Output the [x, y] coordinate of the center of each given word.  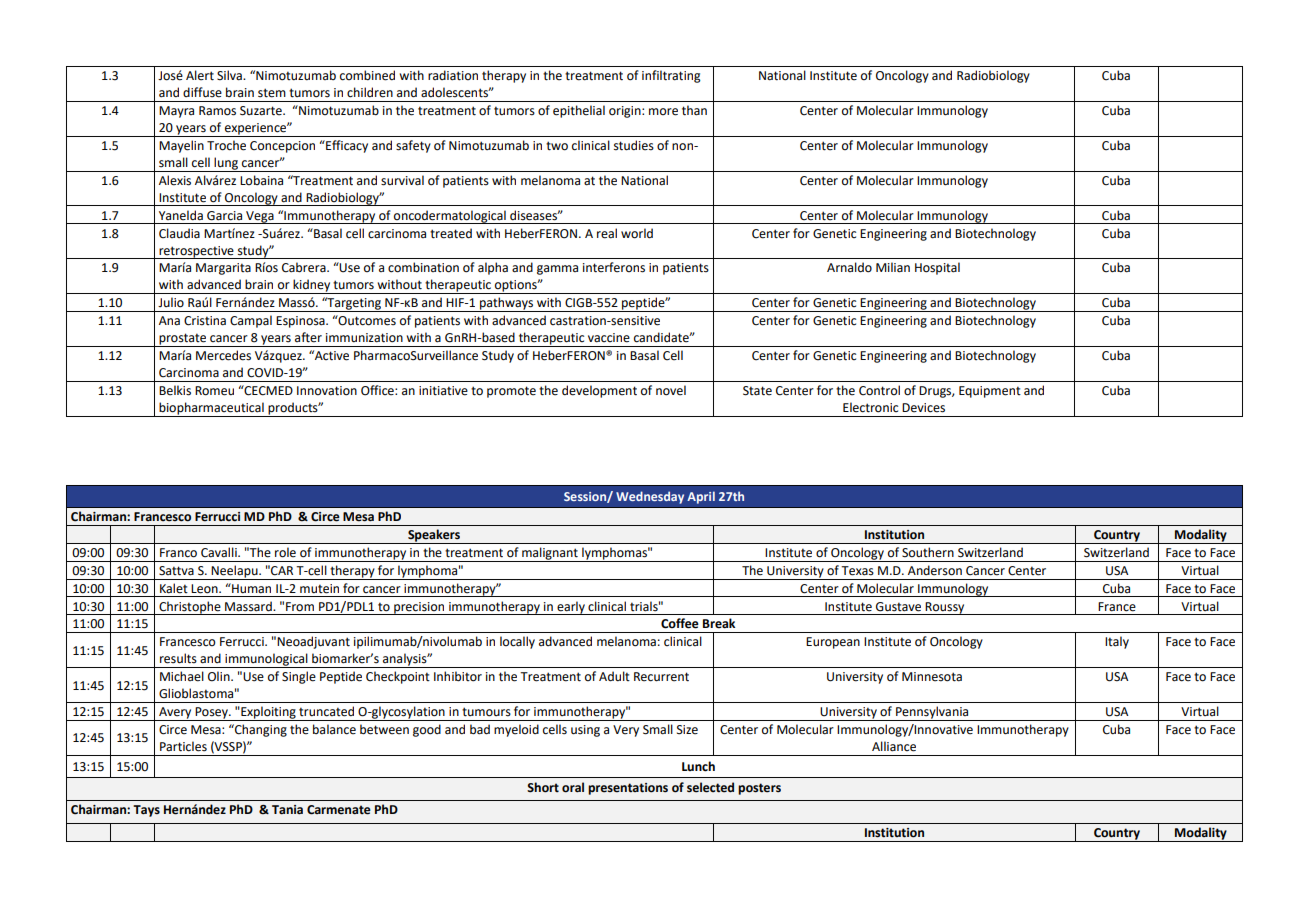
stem [272, 93]
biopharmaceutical [211, 409]
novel [671, 390]
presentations [628, 789]
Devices [923, 408]
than [694, 110]
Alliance [894, 746]
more [663, 112]
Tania [287, 809]
